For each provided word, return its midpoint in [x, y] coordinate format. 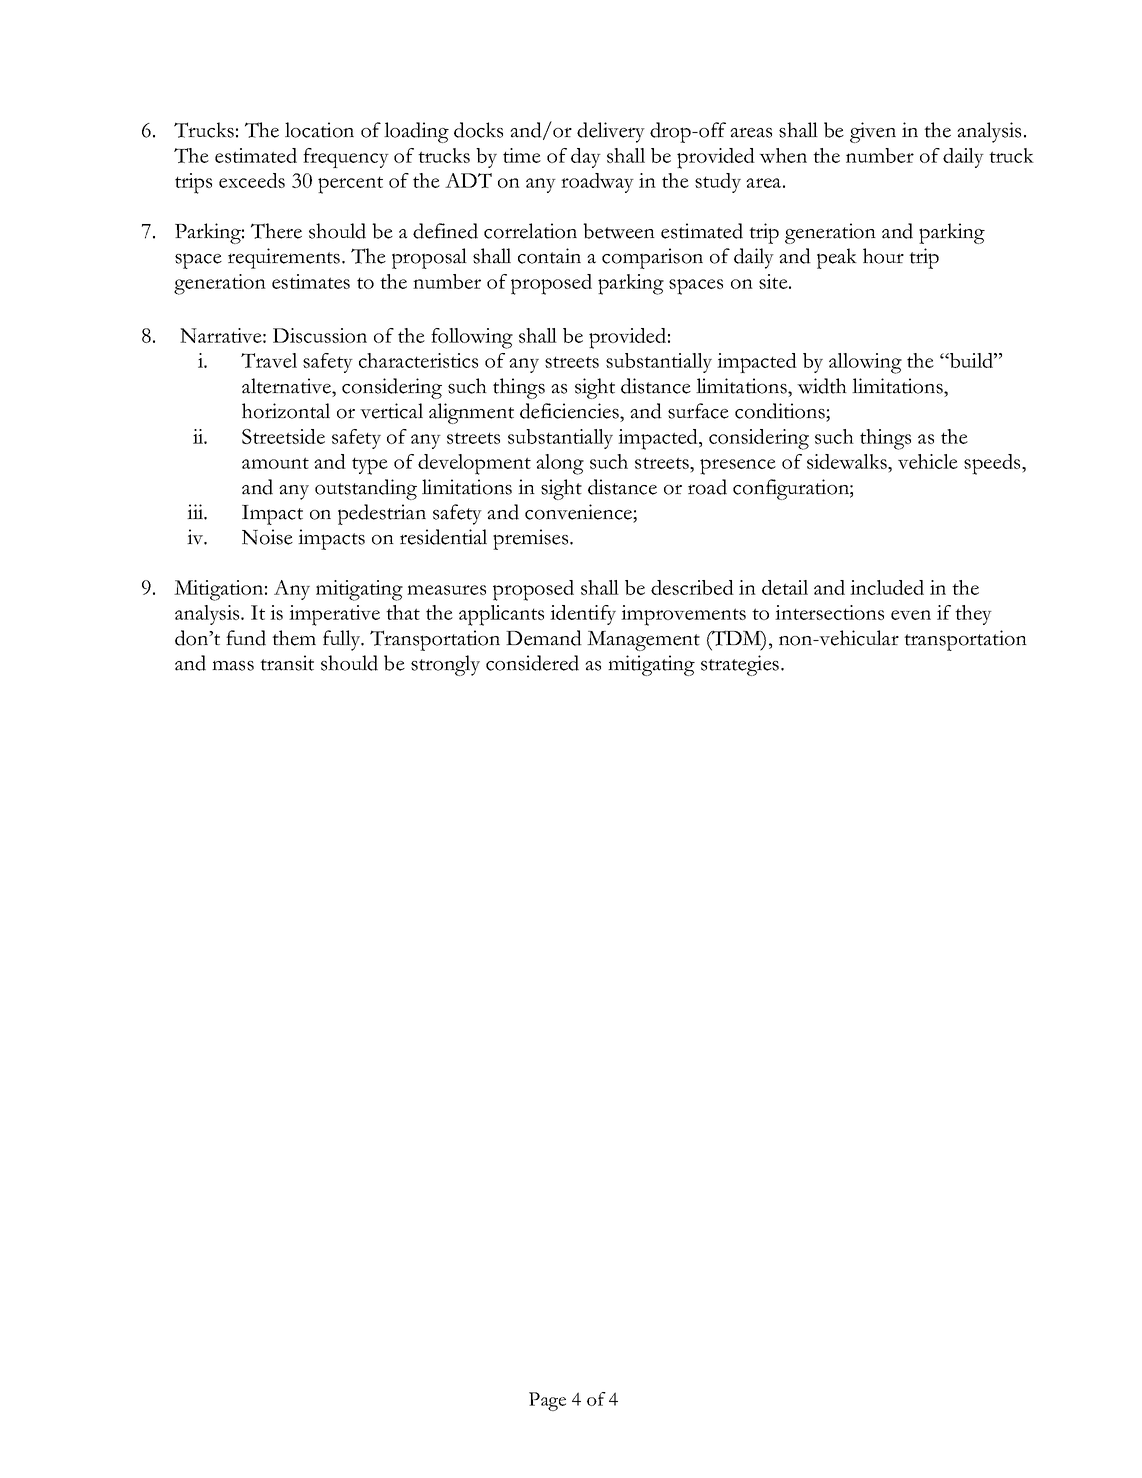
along [560, 464]
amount [275, 463]
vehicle [928, 461]
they [973, 615]
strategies [741, 665]
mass [233, 666]
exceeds [252, 180]
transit [287, 663]
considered [532, 663]
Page [547, 1401]
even [911, 615]
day [586, 158]
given [873, 132]
